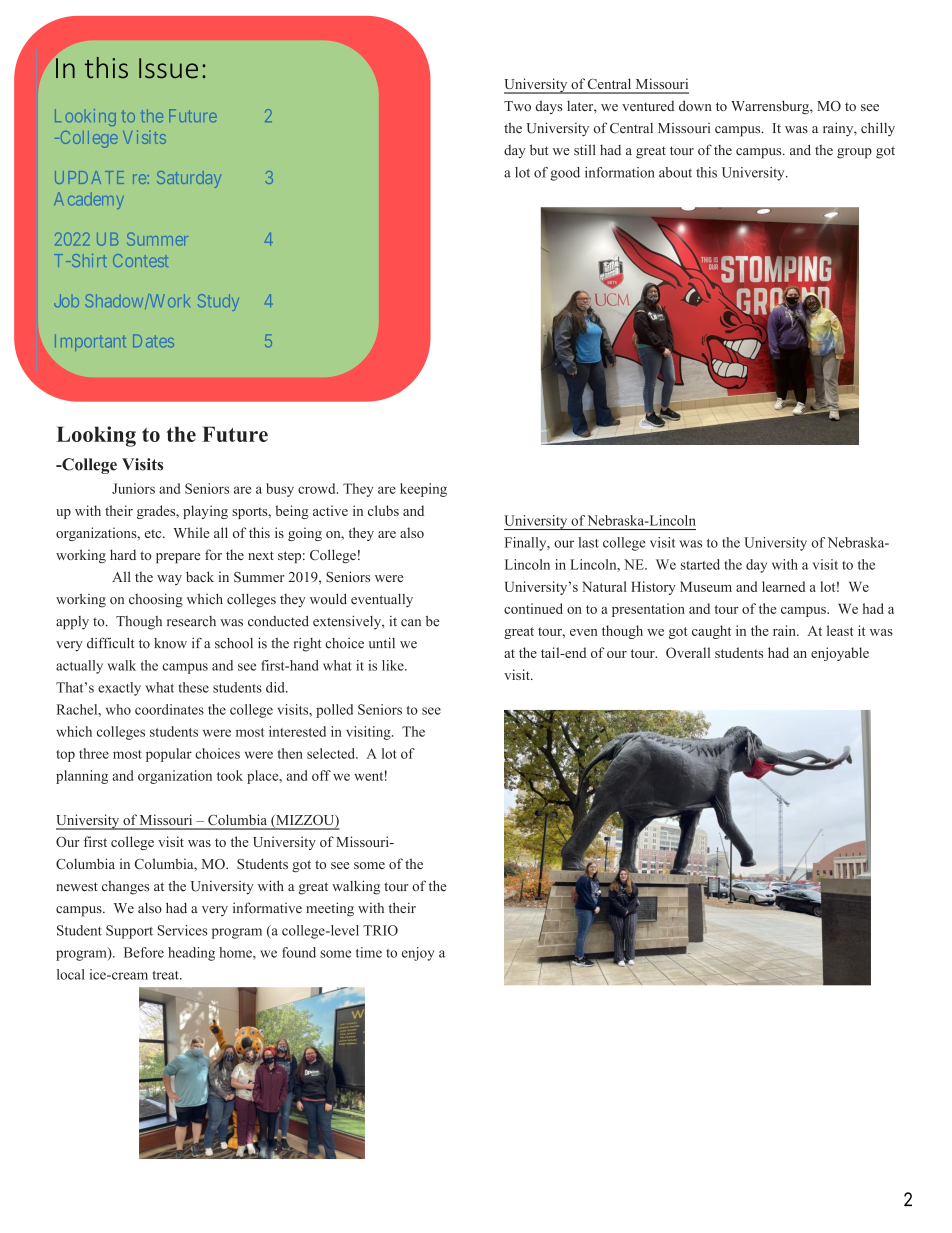  What do you see at coordinates (153, 341) in the screenshot?
I see `Dates` at bounding box center [153, 341].
